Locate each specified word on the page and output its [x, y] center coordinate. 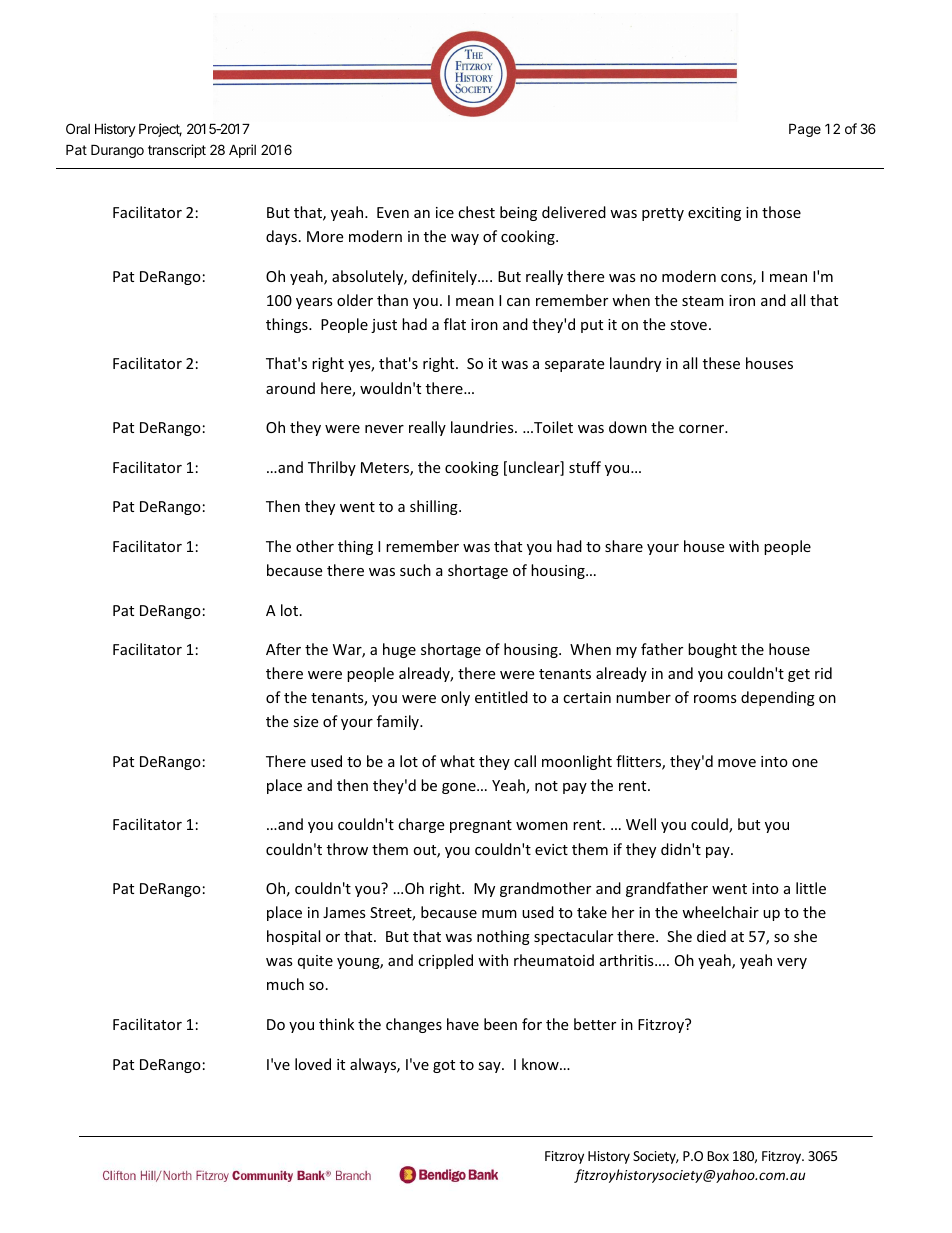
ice [445, 212]
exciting [714, 214]
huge [399, 650]
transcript [177, 151]
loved [313, 1064]
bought [712, 650]
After [283, 649]
